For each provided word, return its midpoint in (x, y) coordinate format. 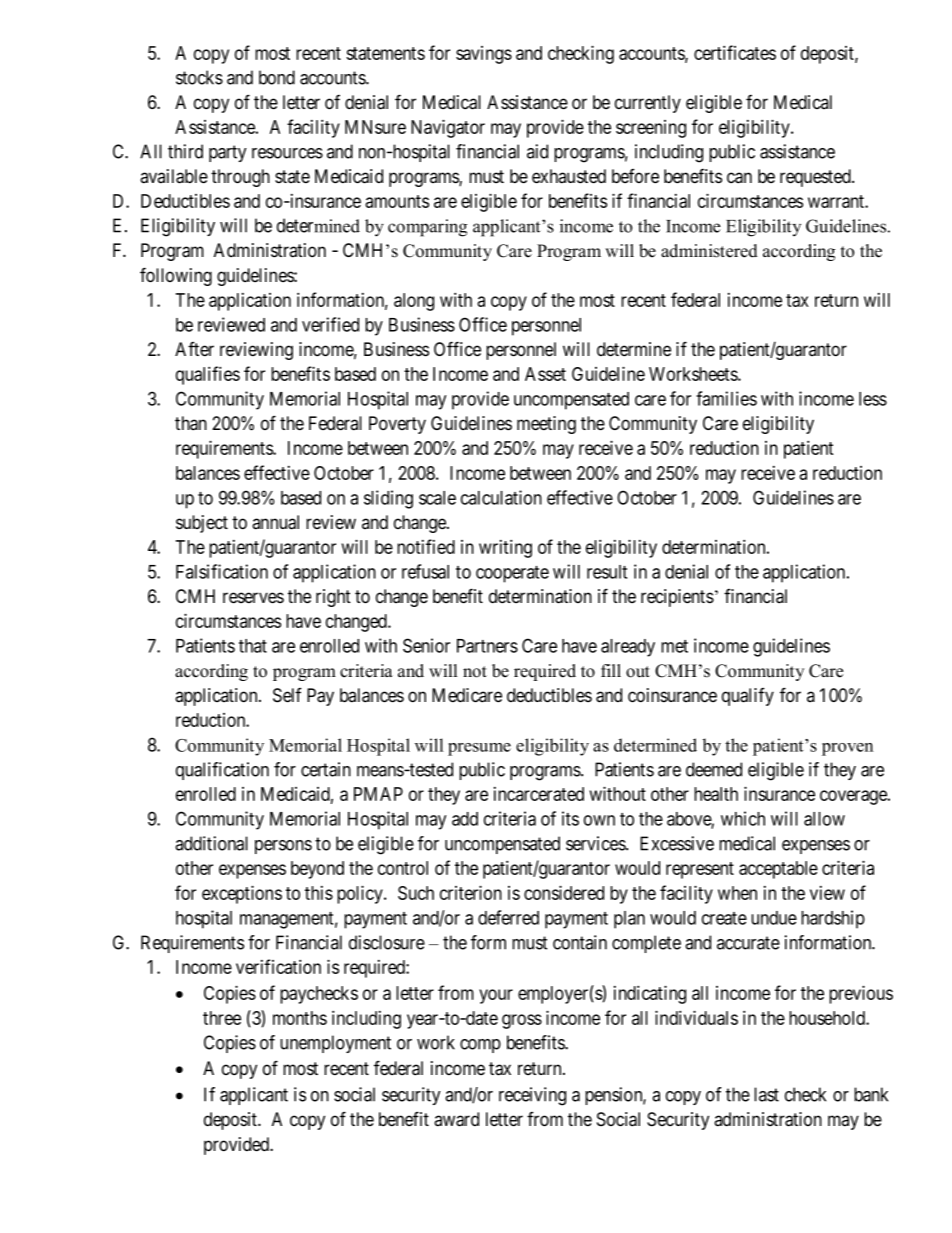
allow (824, 819)
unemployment (335, 1044)
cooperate (512, 574)
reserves (253, 598)
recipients (677, 598)
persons (283, 847)
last (766, 1094)
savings (484, 55)
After (194, 349)
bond (277, 77)
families (726, 398)
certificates (735, 52)
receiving (532, 1096)
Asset (545, 374)
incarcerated (539, 794)
